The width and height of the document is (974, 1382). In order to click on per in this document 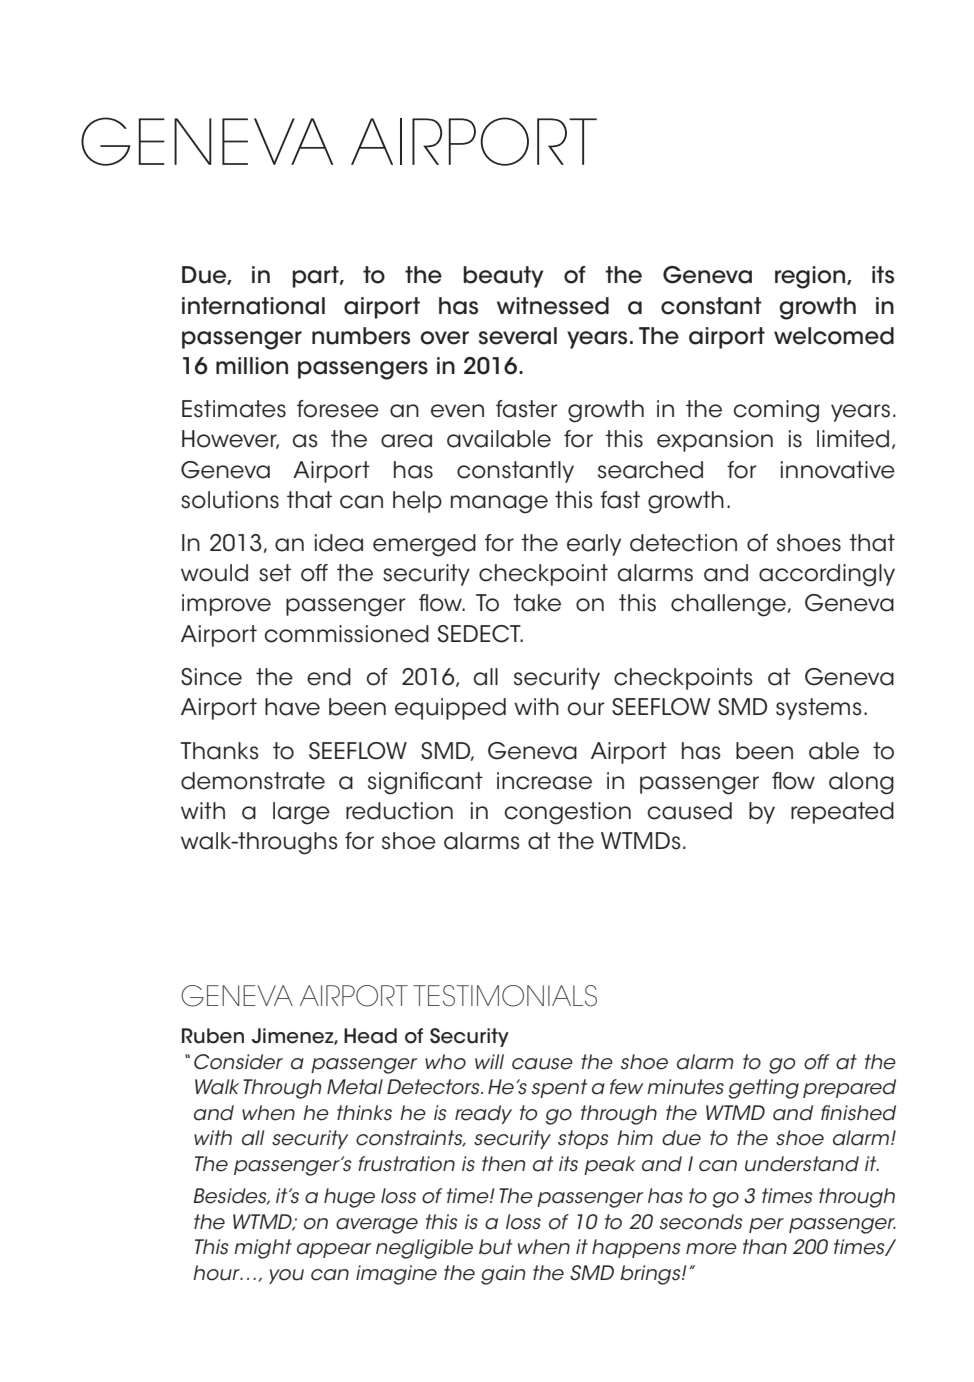, I will do `click(766, 1225)`.
